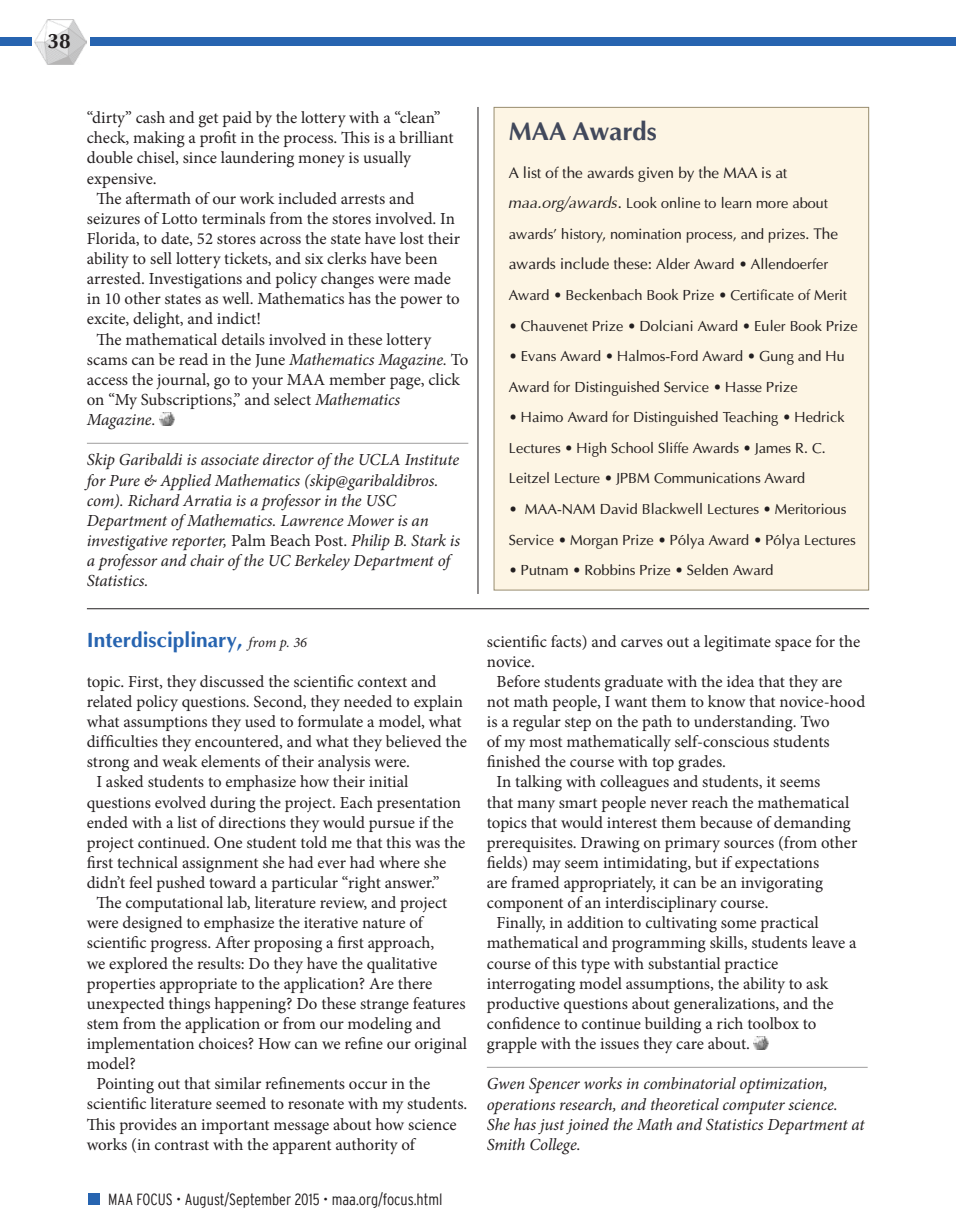 The height and width of the screenshot is (1232, 956). What do you see at coordinates (182, 1145) in the screenshot?
I see `contrast` at bounding box center [182, 1145].
